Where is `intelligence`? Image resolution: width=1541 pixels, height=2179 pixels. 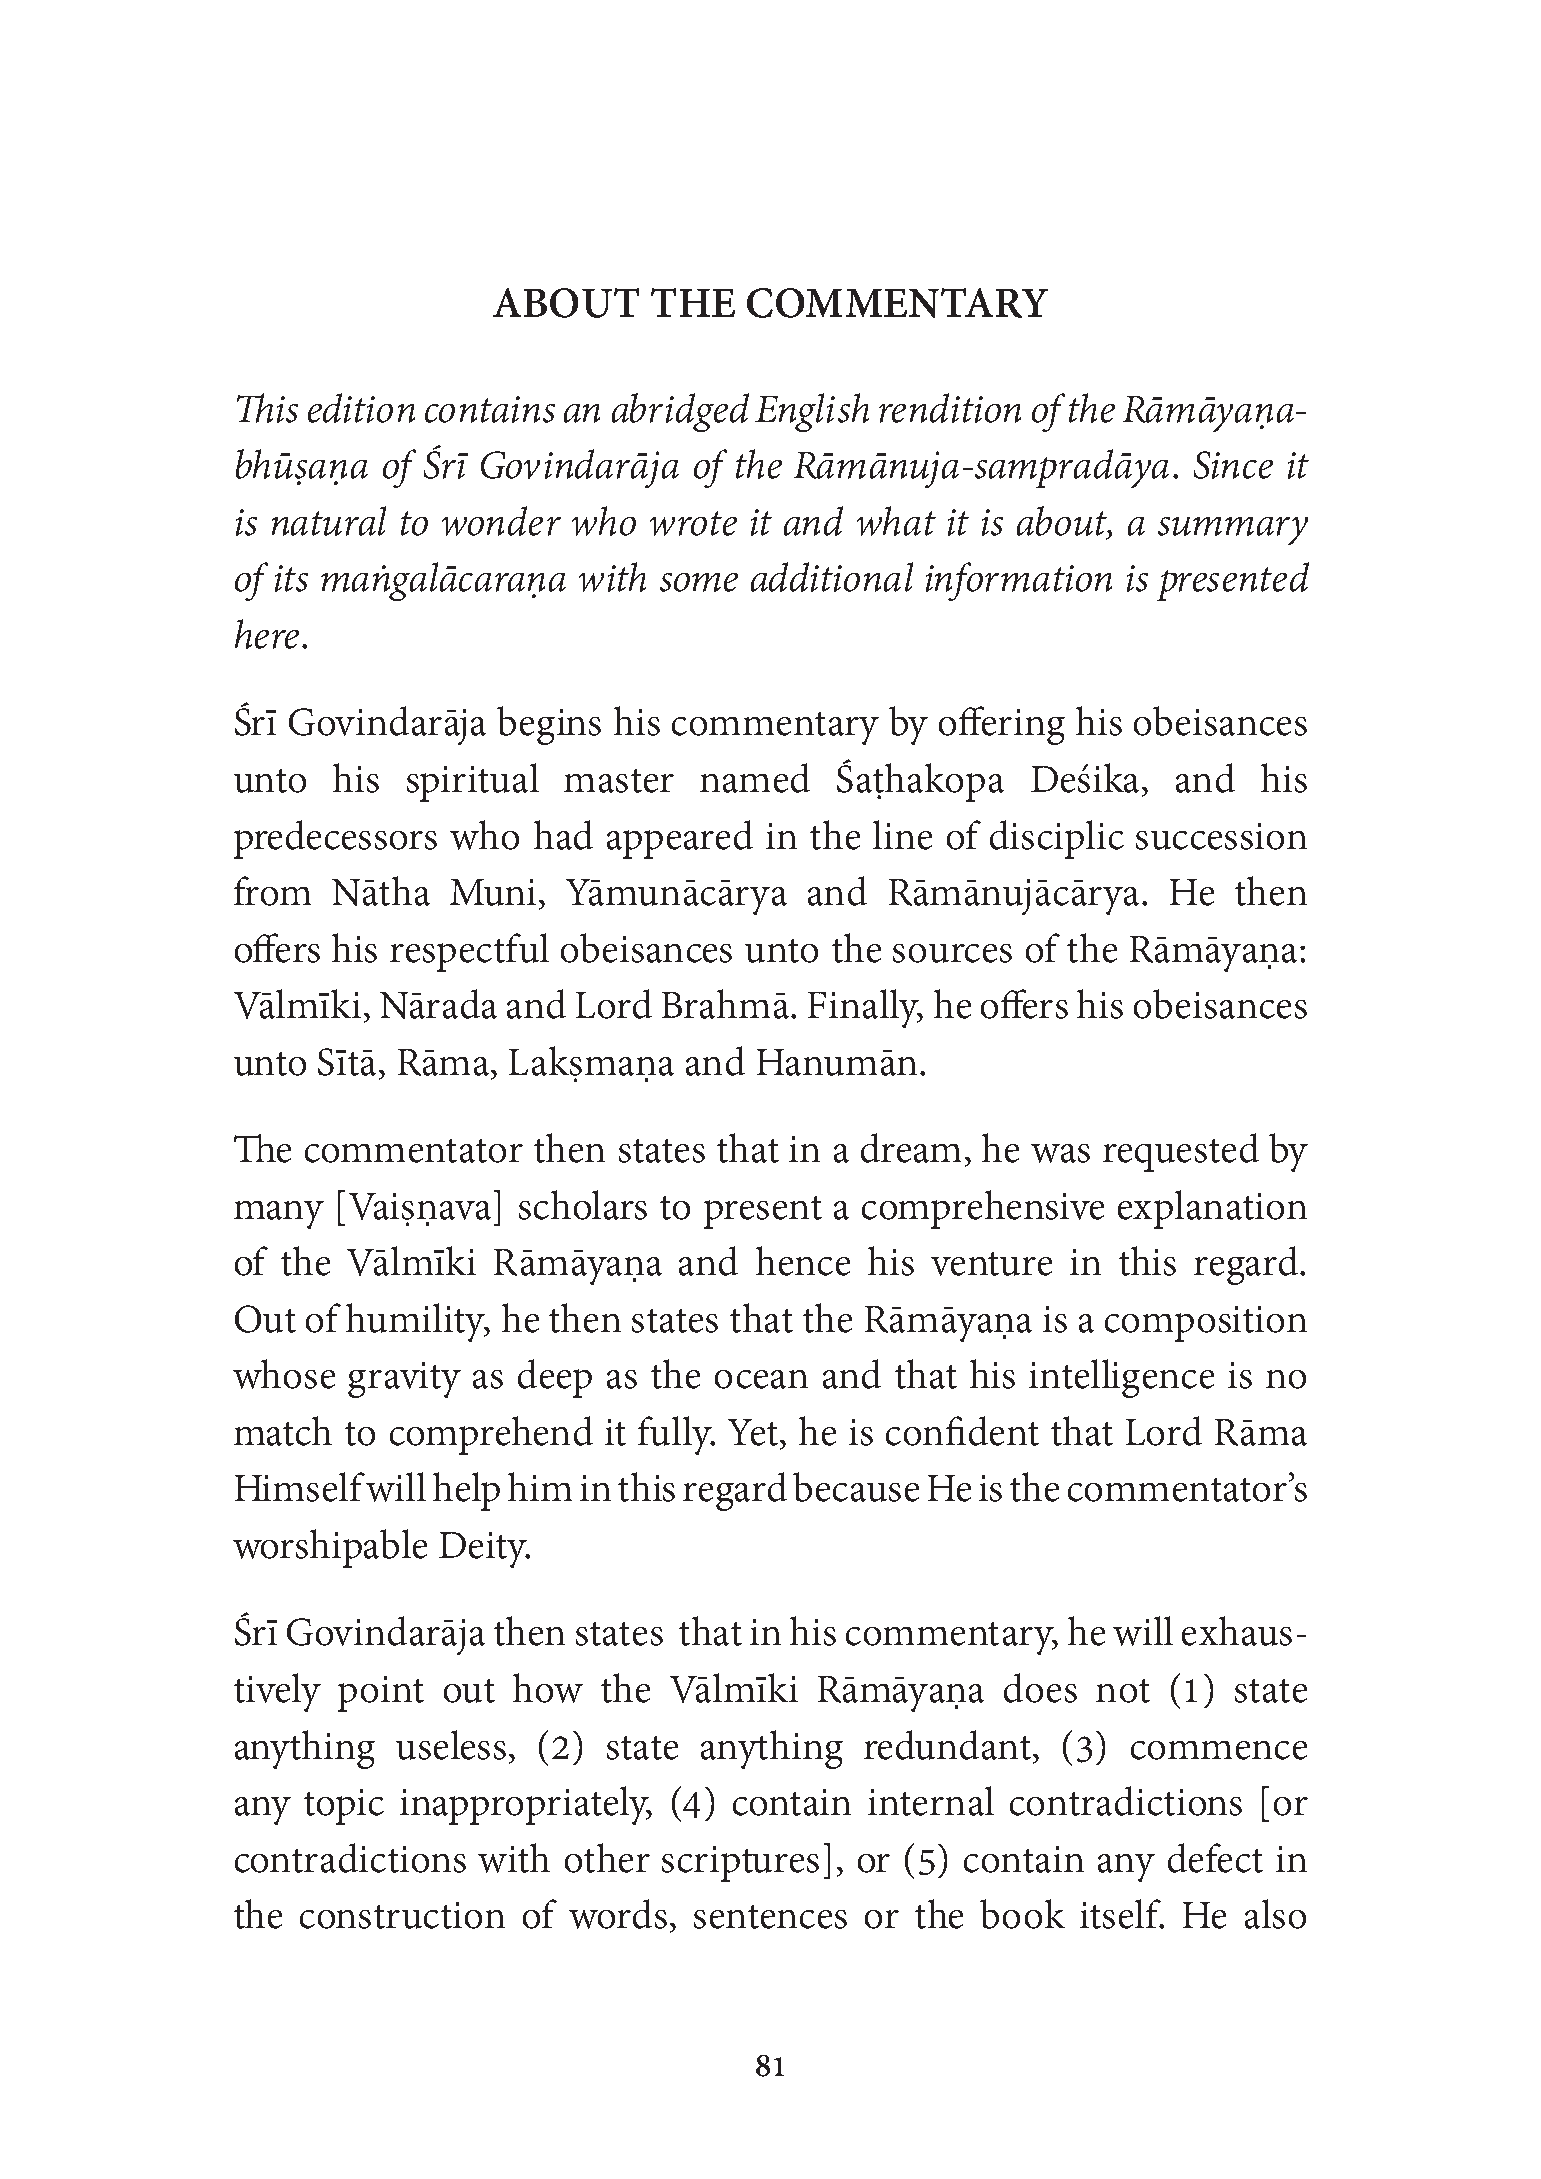 intelligence is located at coordinates (1121, 1378).
